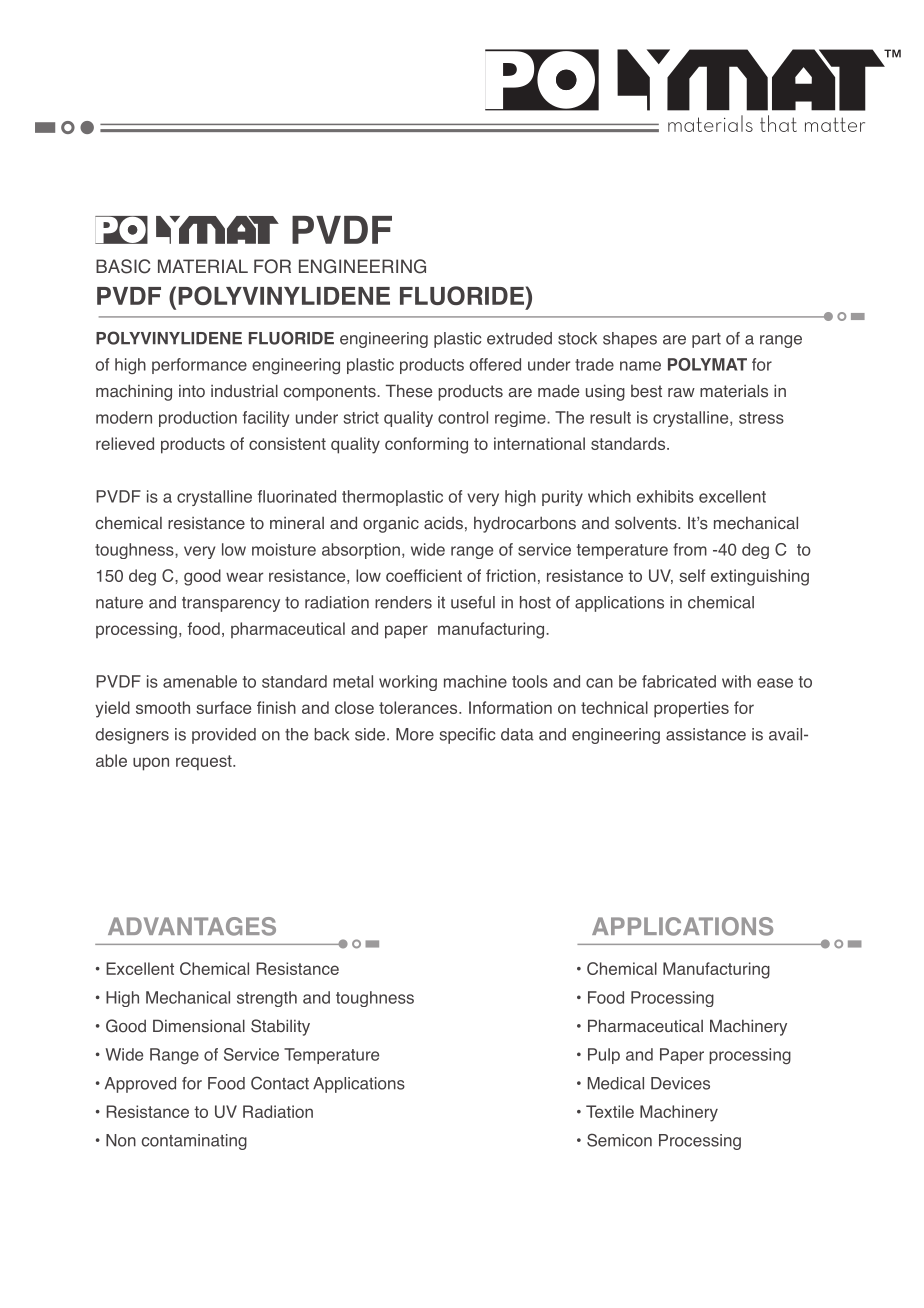 This screenshot has height=1308, width=924. Describe the element at coordinates (198, 419) in the screenshot. I see `production` at that location.
